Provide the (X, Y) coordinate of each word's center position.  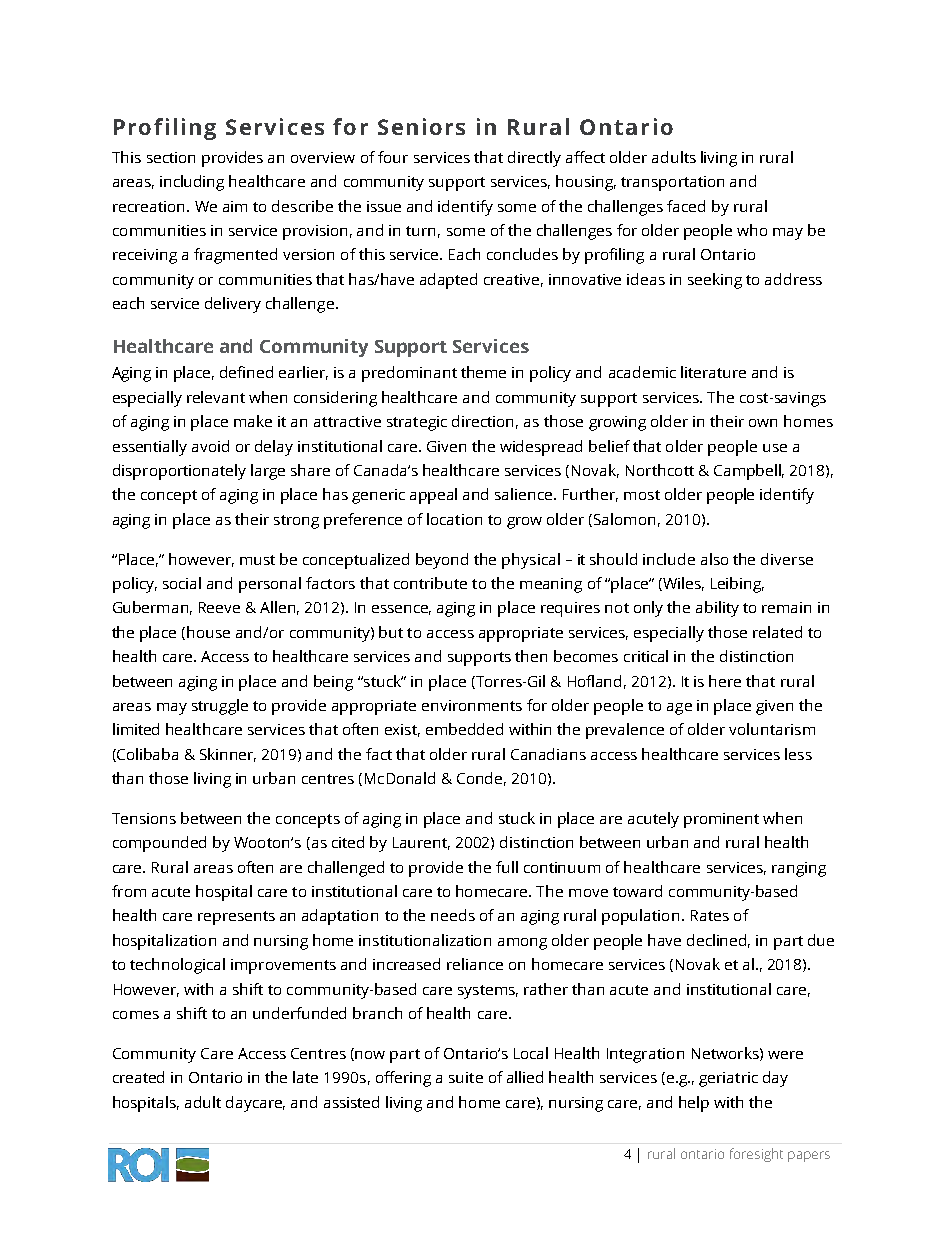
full (507, 867)
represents (236, 918)
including (192, 183)
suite (466, 1077)
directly (534, 159)
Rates (710, 915)
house (208, 632)
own (763, 423)
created (138, 1077)
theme (483, 372)
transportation (672, 183)
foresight (756, 1155)
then (531, 656)
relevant (216, 397)
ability (717, 609)
